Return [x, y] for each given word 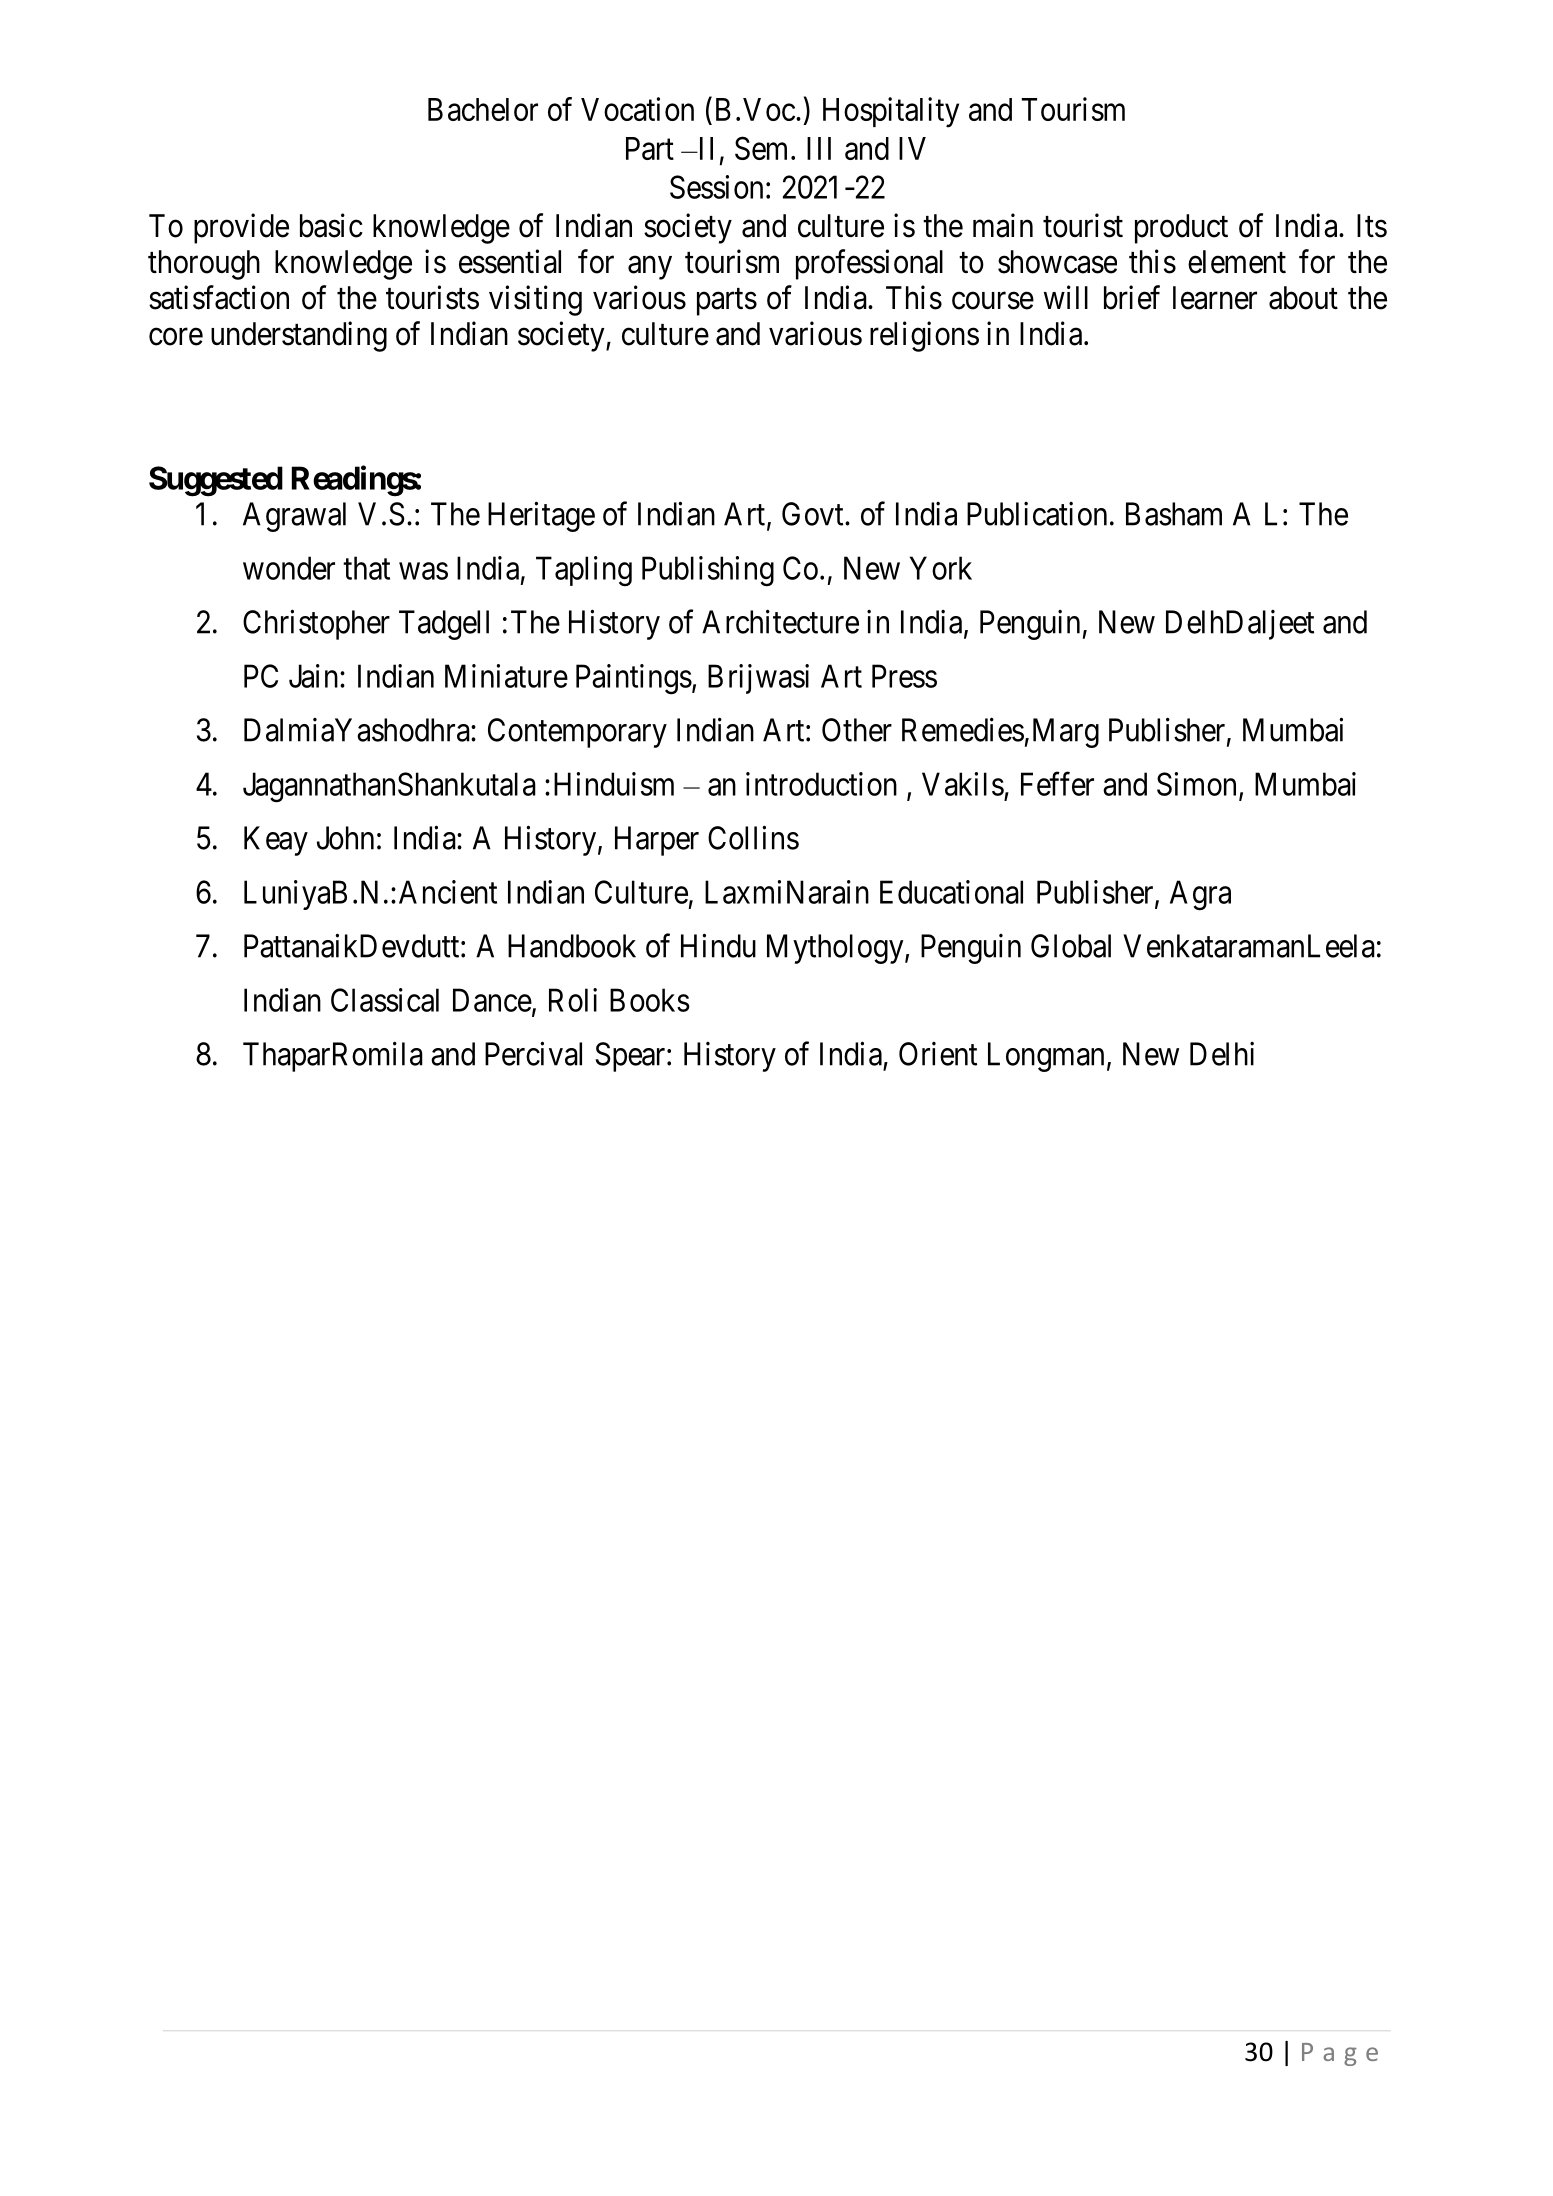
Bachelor [483, 109]
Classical [385, 1000]
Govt [814, 514]
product [1181, 229]
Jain [315, 676]
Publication [1037, 514]
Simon [1196, 784]
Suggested [216, 481]
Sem [763, 148]
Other [857, 730]
